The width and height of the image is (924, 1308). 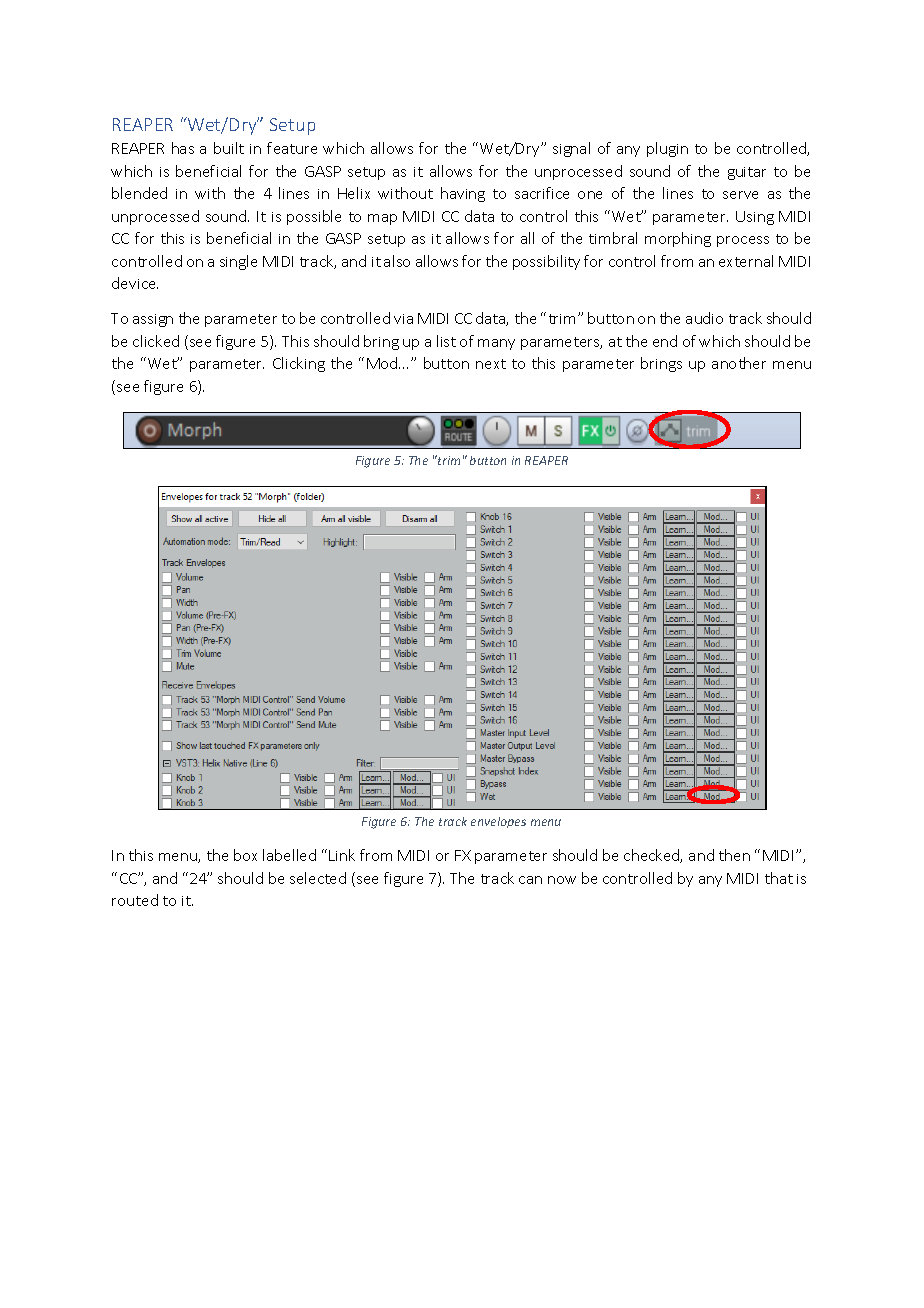 What do you see at coordinates (156, 341) in the image?
I see `clicked` at bounding box center [156, 341].
